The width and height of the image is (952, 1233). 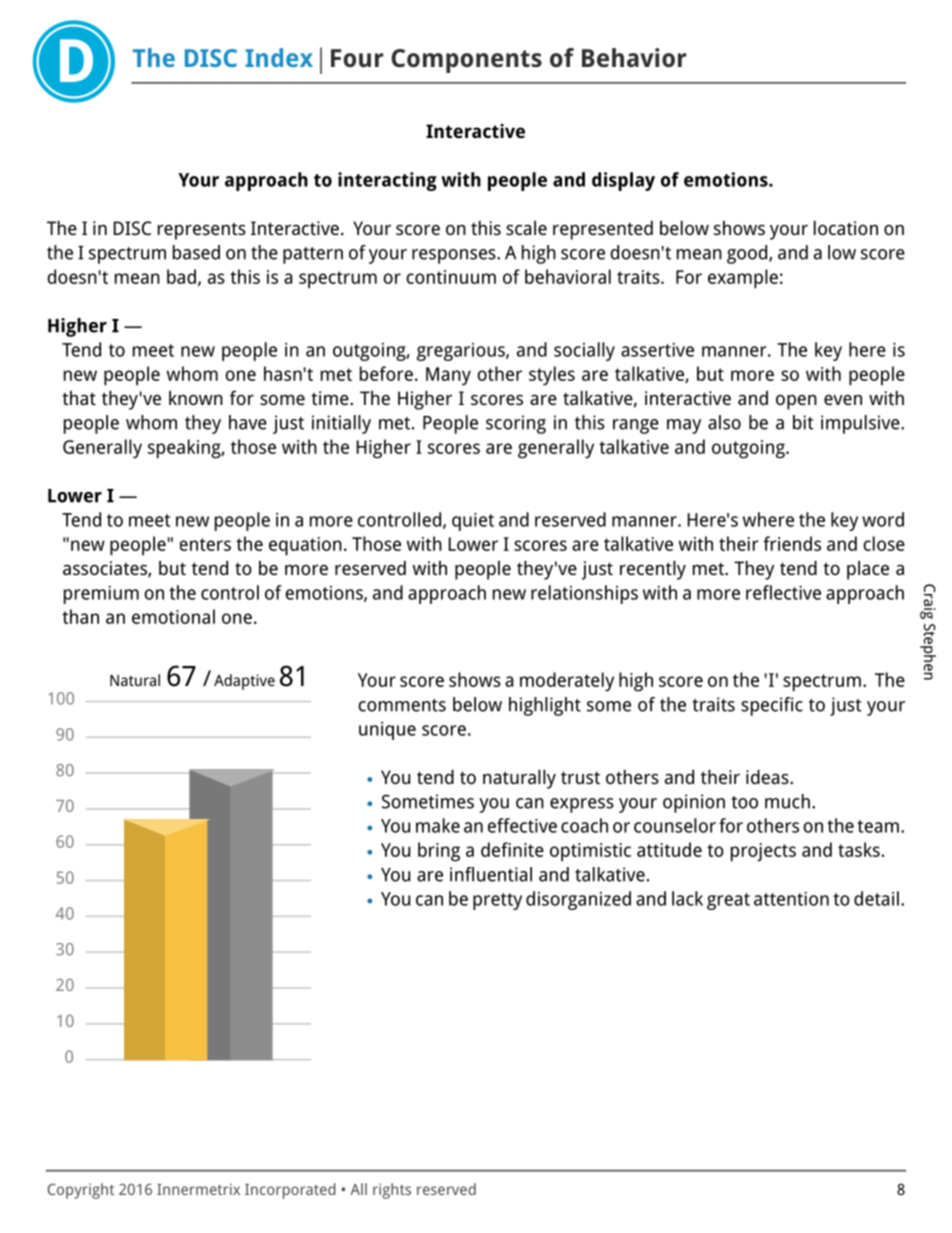 What do you see at coordinates (846, 227) in the image?
I see `location` at bounding box center [846, 227].
